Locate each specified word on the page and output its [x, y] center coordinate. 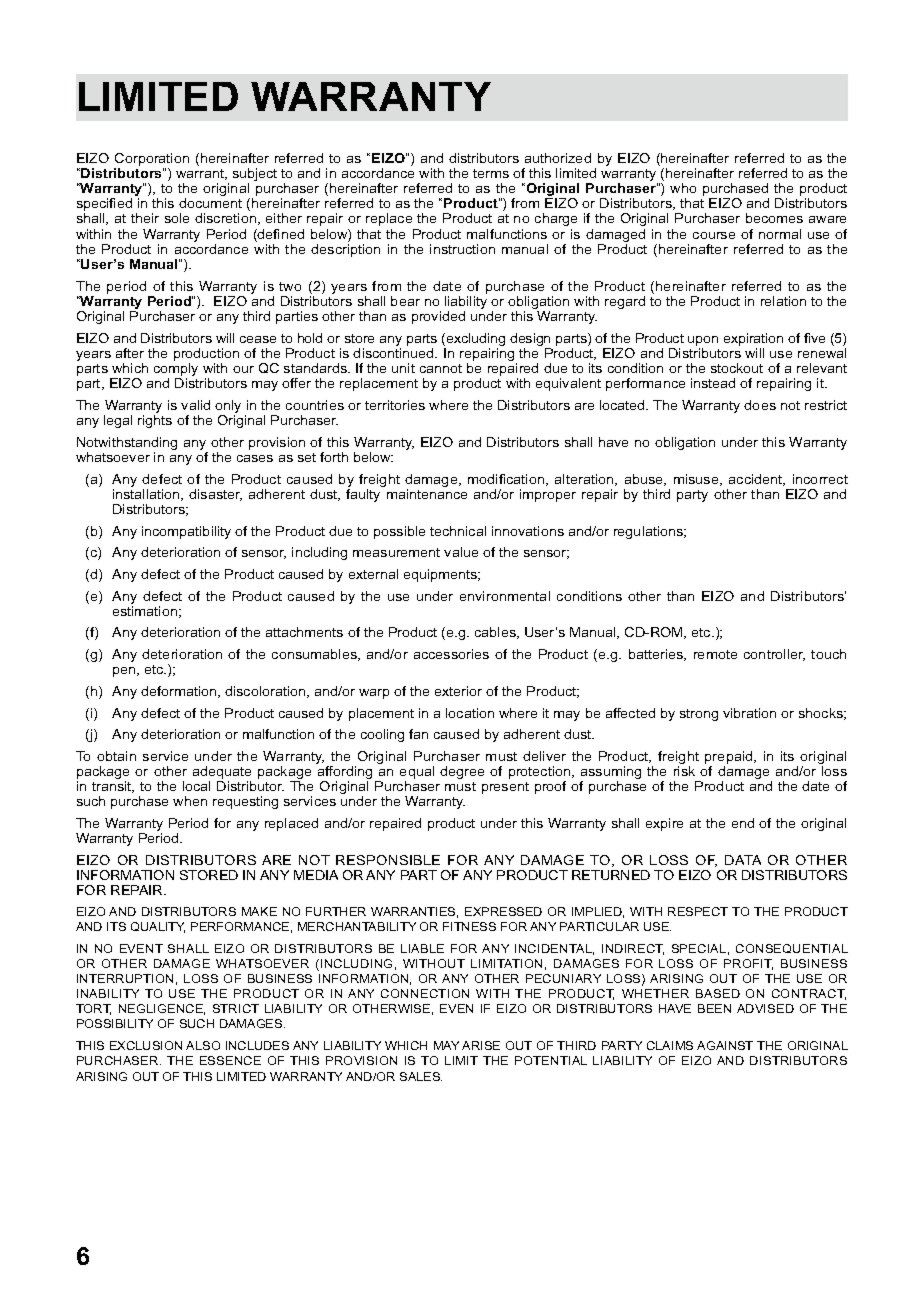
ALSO [203, 1045]
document [210, 203]
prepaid [730, 759]
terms [491, 173]
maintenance [427, 494]
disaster [215, 495]
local [196, 786]
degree [462, 772]
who [683, 188]
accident [757, 480]
